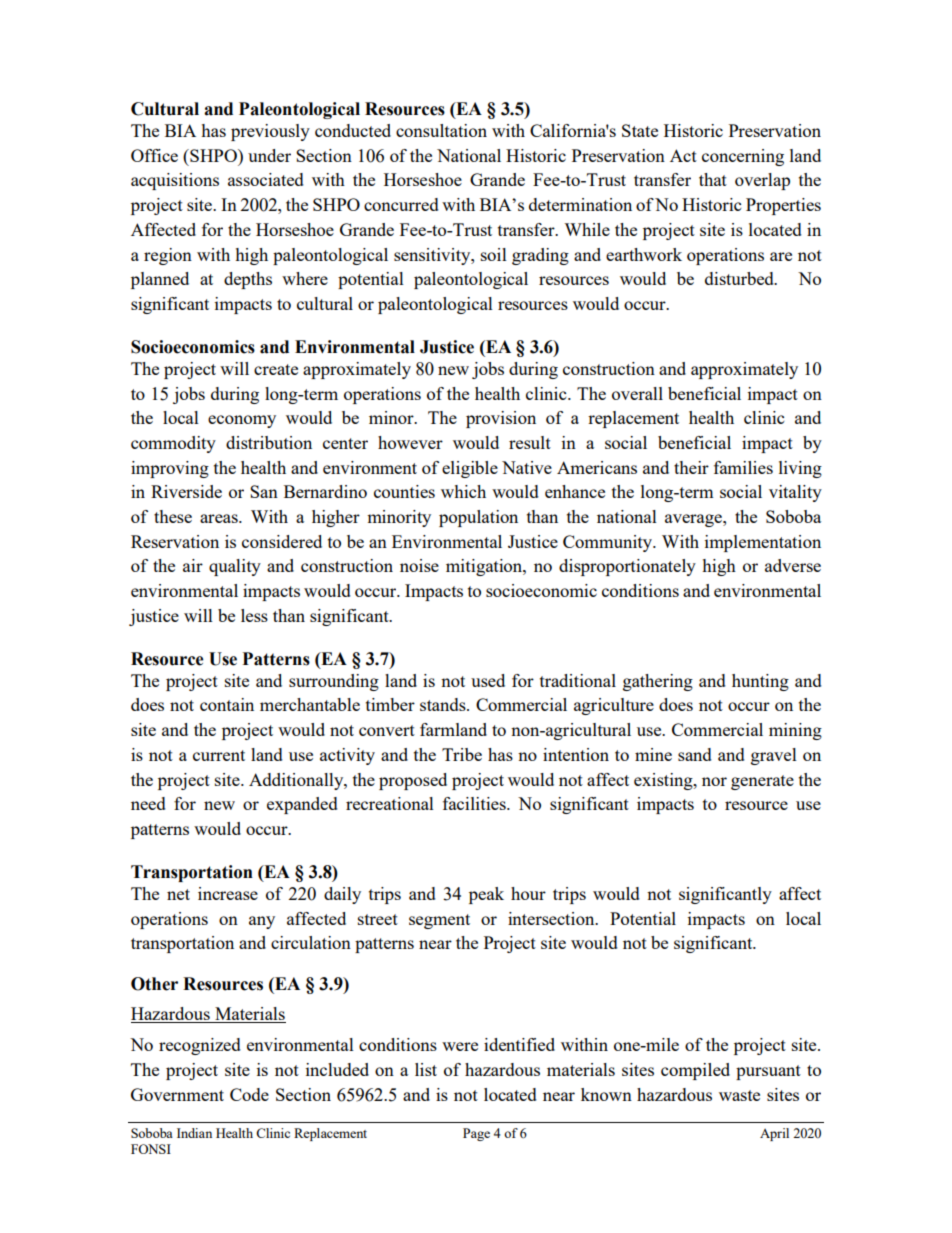 This screenshot has height=1233, width=952. What do you see at coordinates (743, 157) in the screenshot?
I see `concerning` at bounding box center [743, 157].
